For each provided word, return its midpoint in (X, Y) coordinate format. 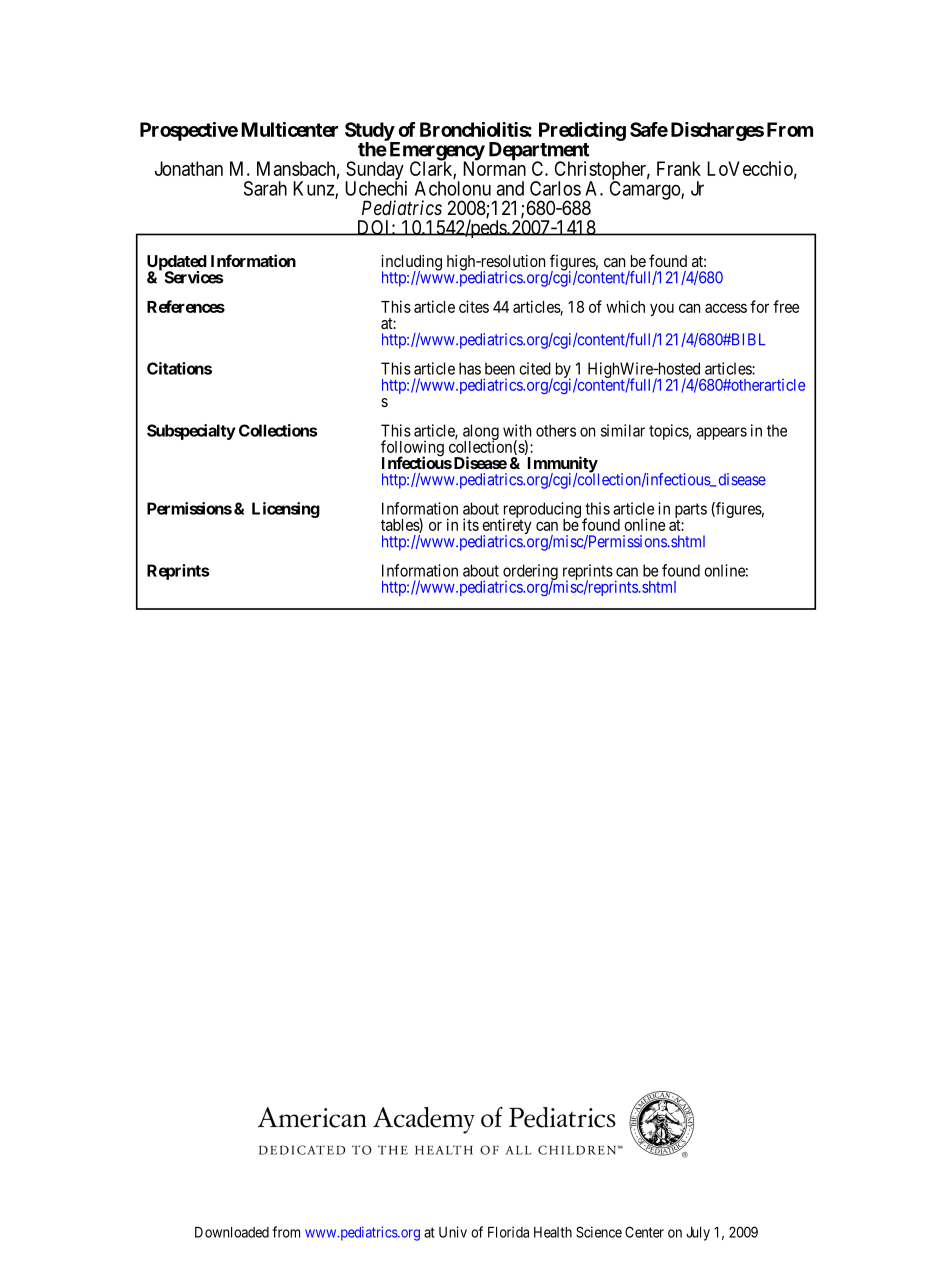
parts (691, 512)
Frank (679, 168)
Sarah (265, 188)
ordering (530, 573)
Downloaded (232, 1232)
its (471, 524)
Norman (494, 168)
